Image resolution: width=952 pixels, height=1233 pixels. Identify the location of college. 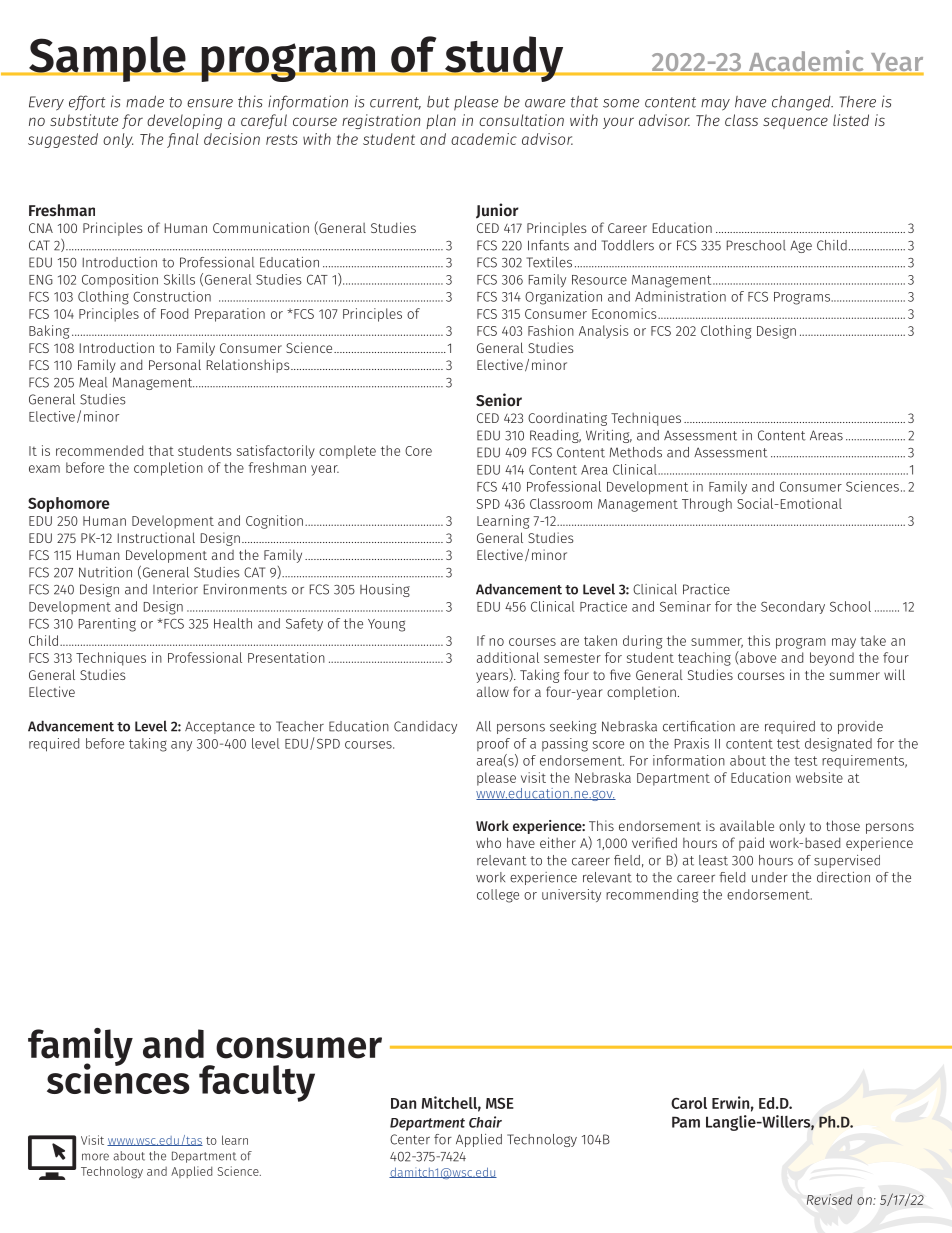
(498, 896).
